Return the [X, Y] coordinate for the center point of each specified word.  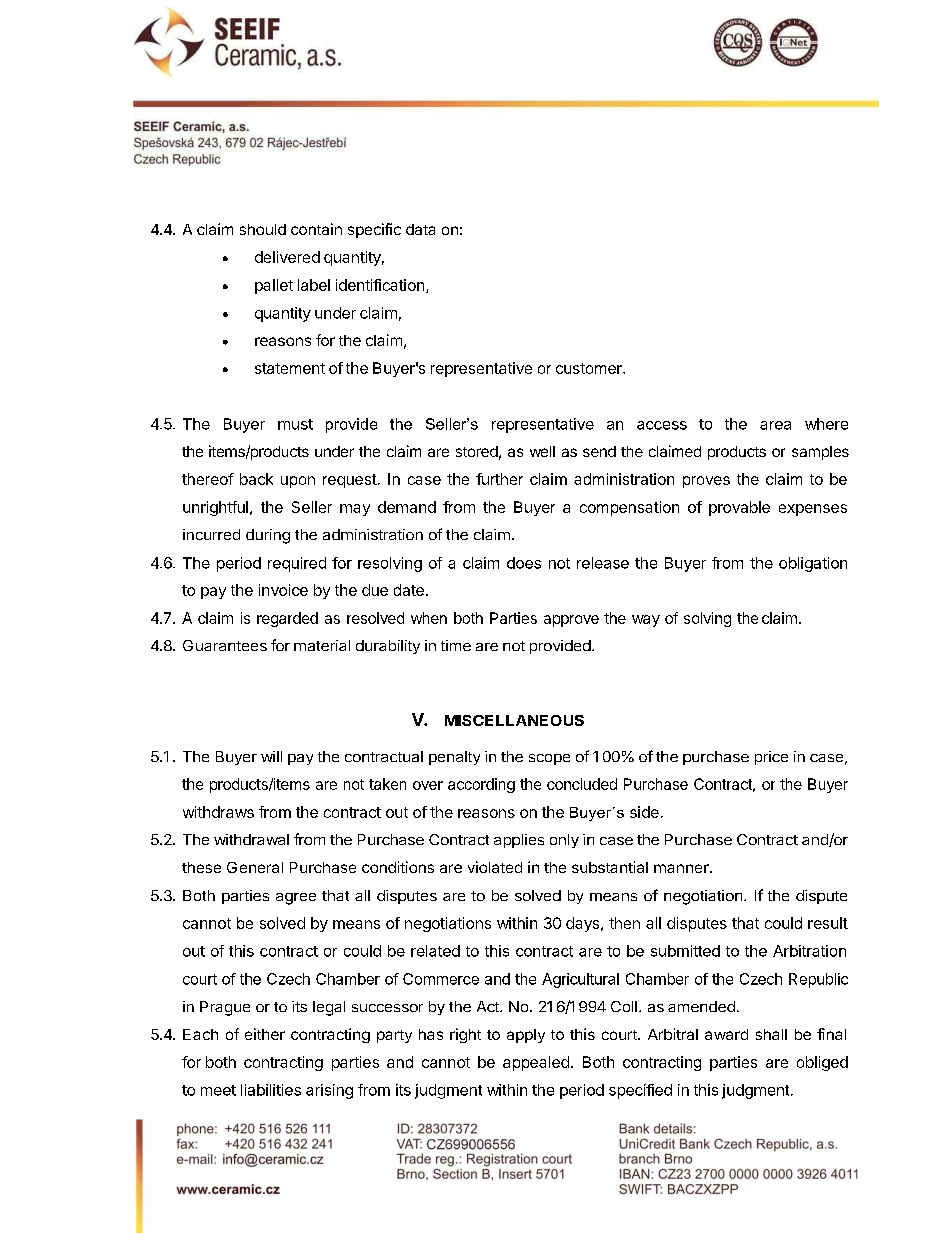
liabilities [271, 1090]
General [255, 867]
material [322, 645]
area [775, 425]
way [646, 621]
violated [495, 867]
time [456, 645]
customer [590, 368]
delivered [287, 257]
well [542, 451]
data [420, 229]
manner [682, 868]
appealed [536, 1063]
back [256, 479]
